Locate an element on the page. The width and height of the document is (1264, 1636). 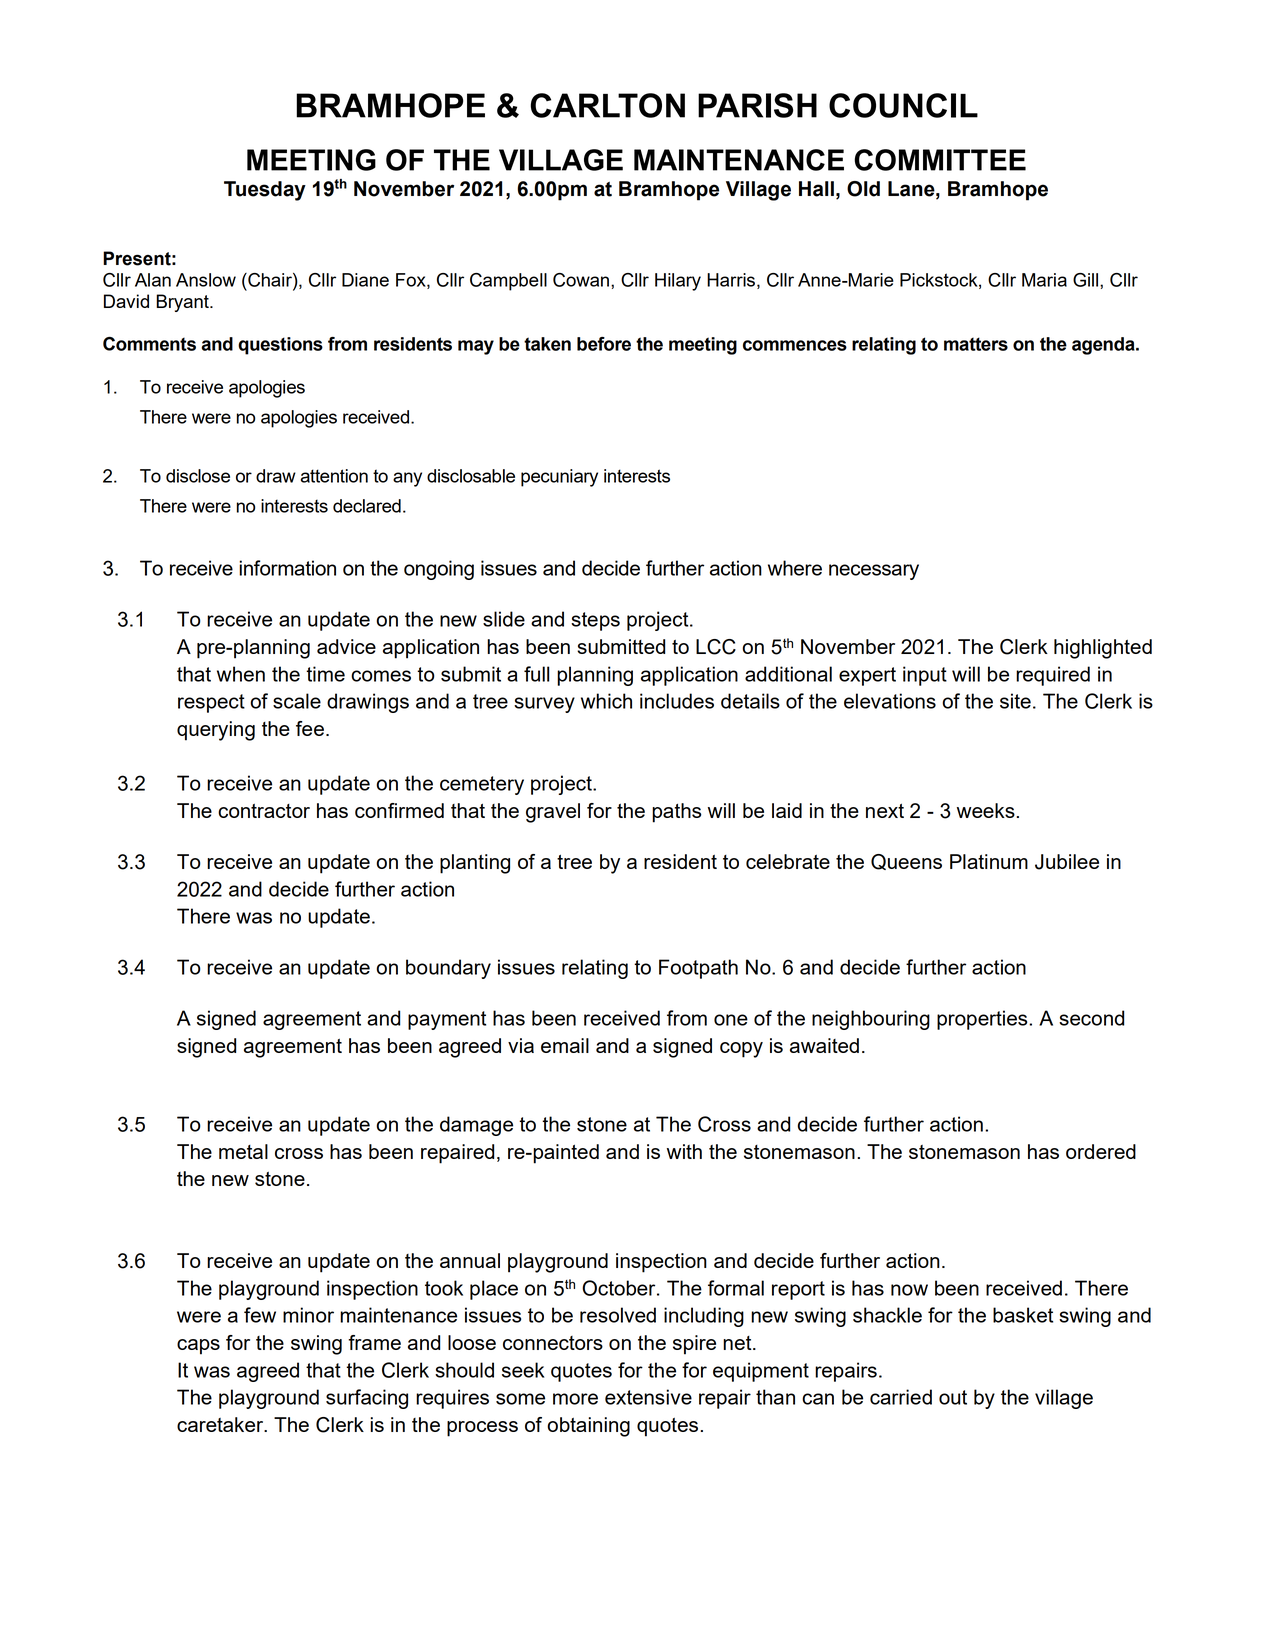
paths is located at coordinates (676, 813).
